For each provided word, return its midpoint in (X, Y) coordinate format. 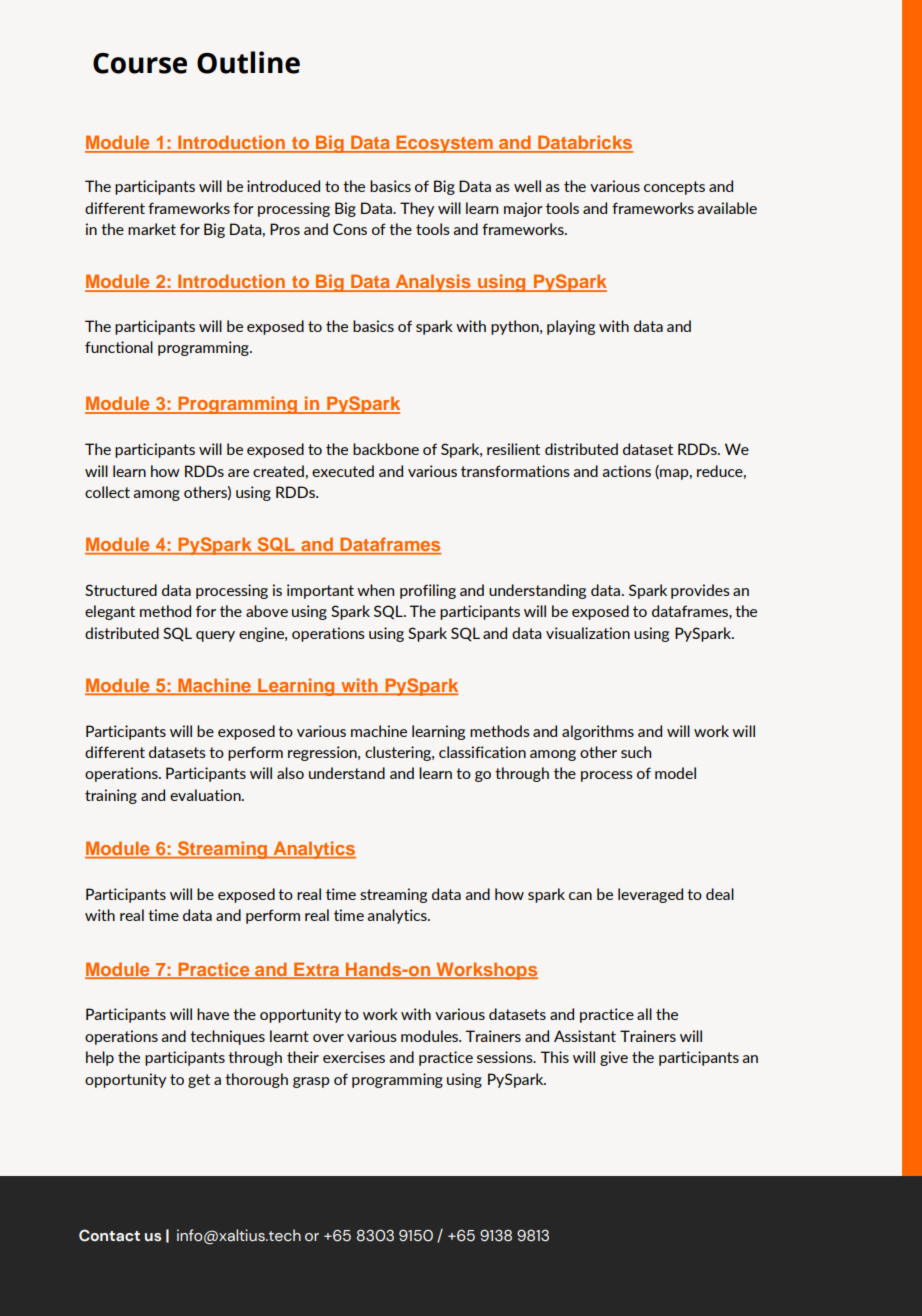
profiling (428, 591)
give (614, 1058)
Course (140, 63)
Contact (109, 1235)
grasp (311, 1082)
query (215, 636)
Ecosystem (445, 144)
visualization (588, 633)
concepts (674, 188)
